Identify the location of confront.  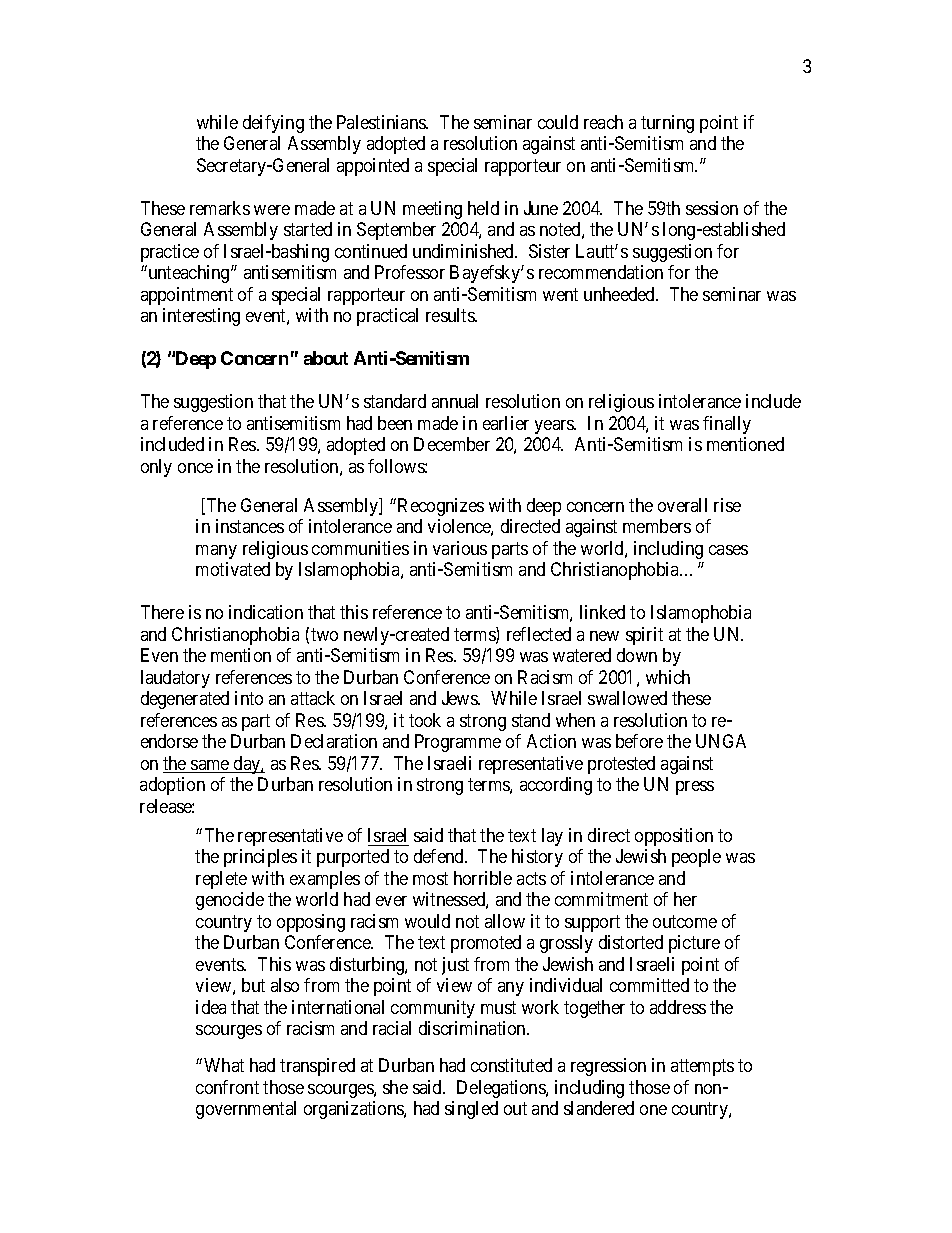
(227, 1087).
